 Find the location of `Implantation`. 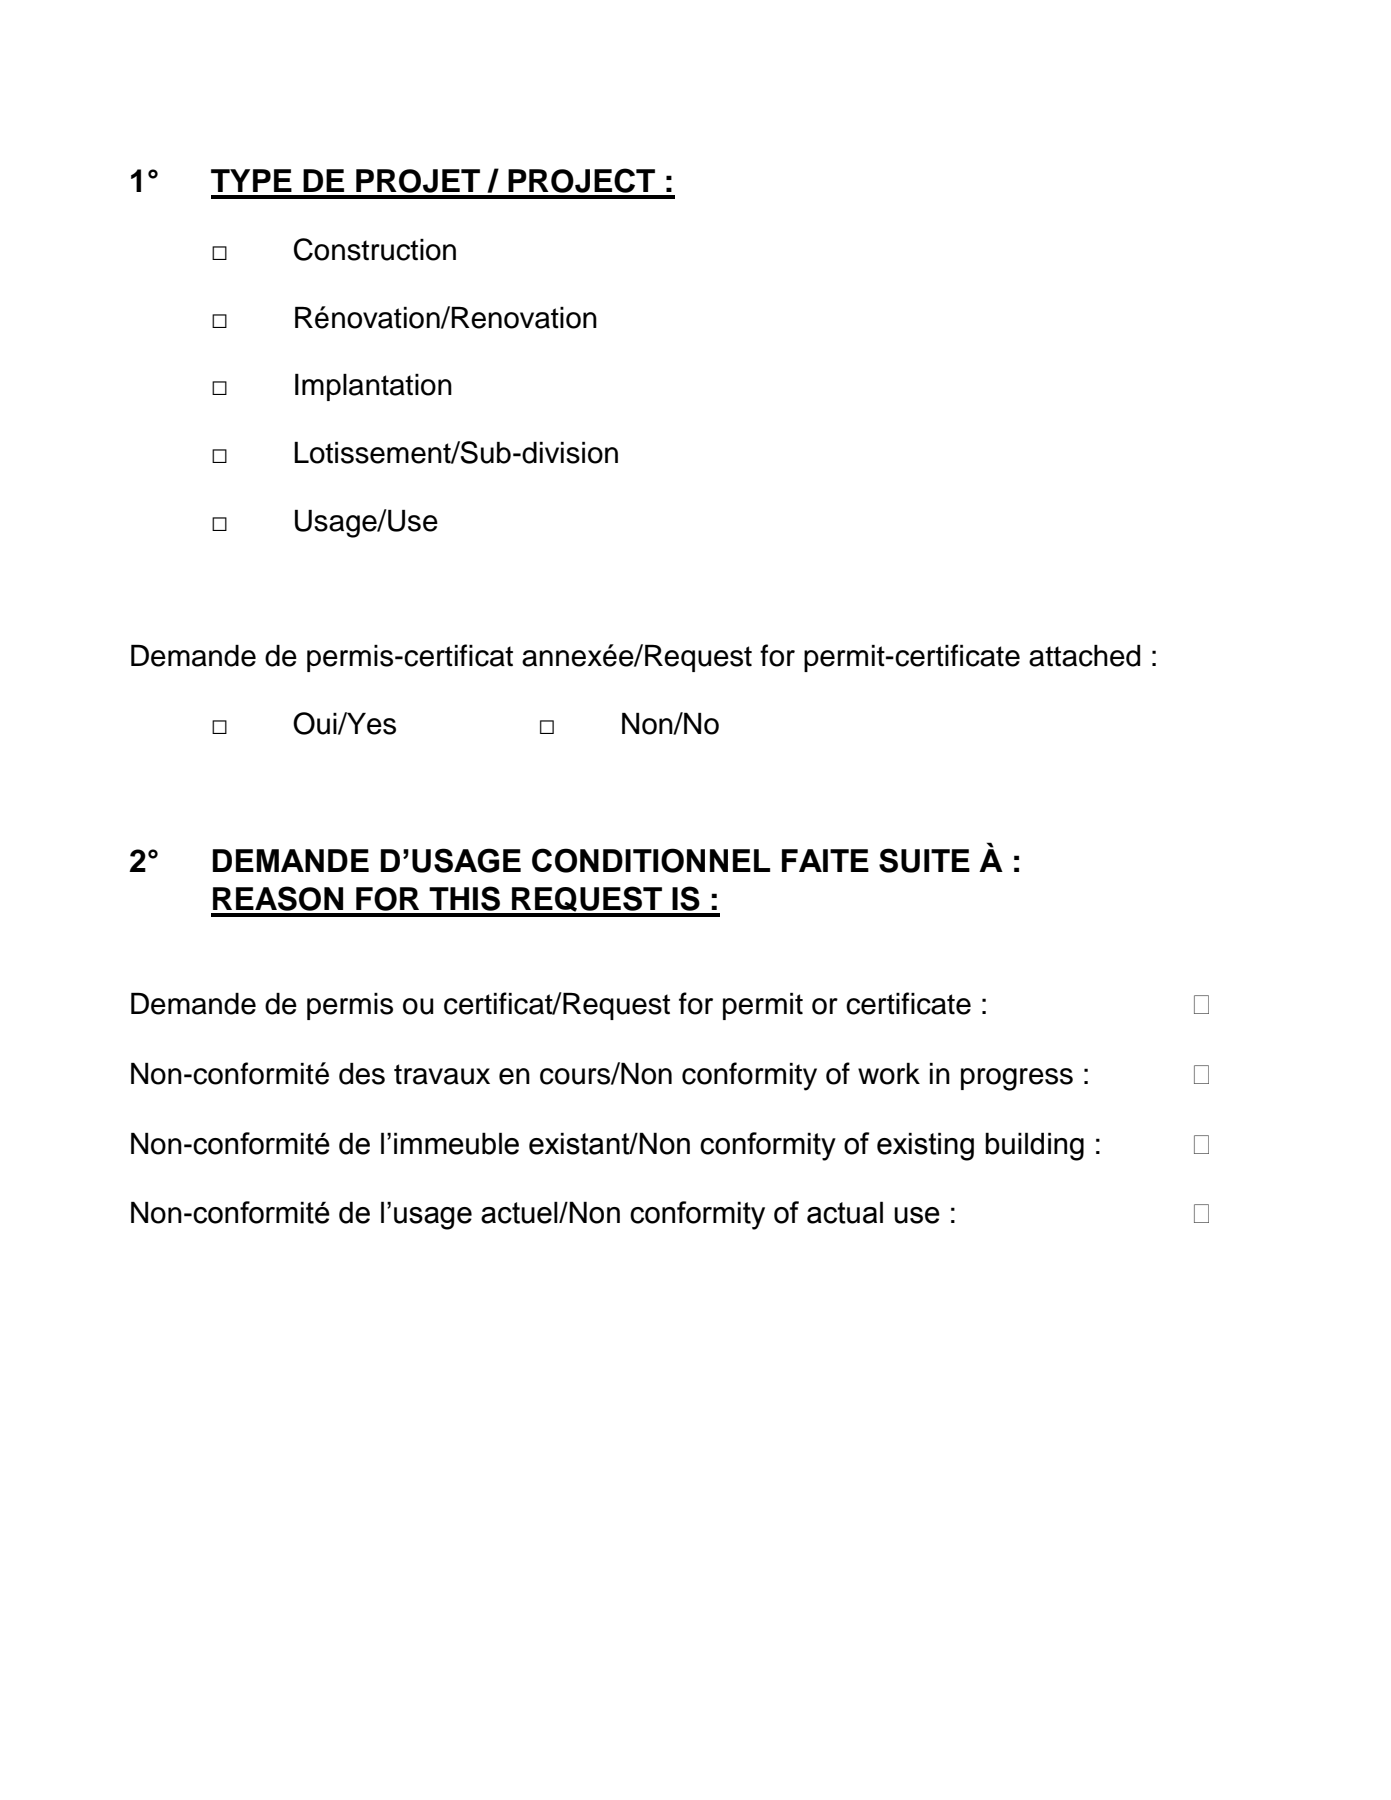

Implantation is located at coordinates (373, 387).
